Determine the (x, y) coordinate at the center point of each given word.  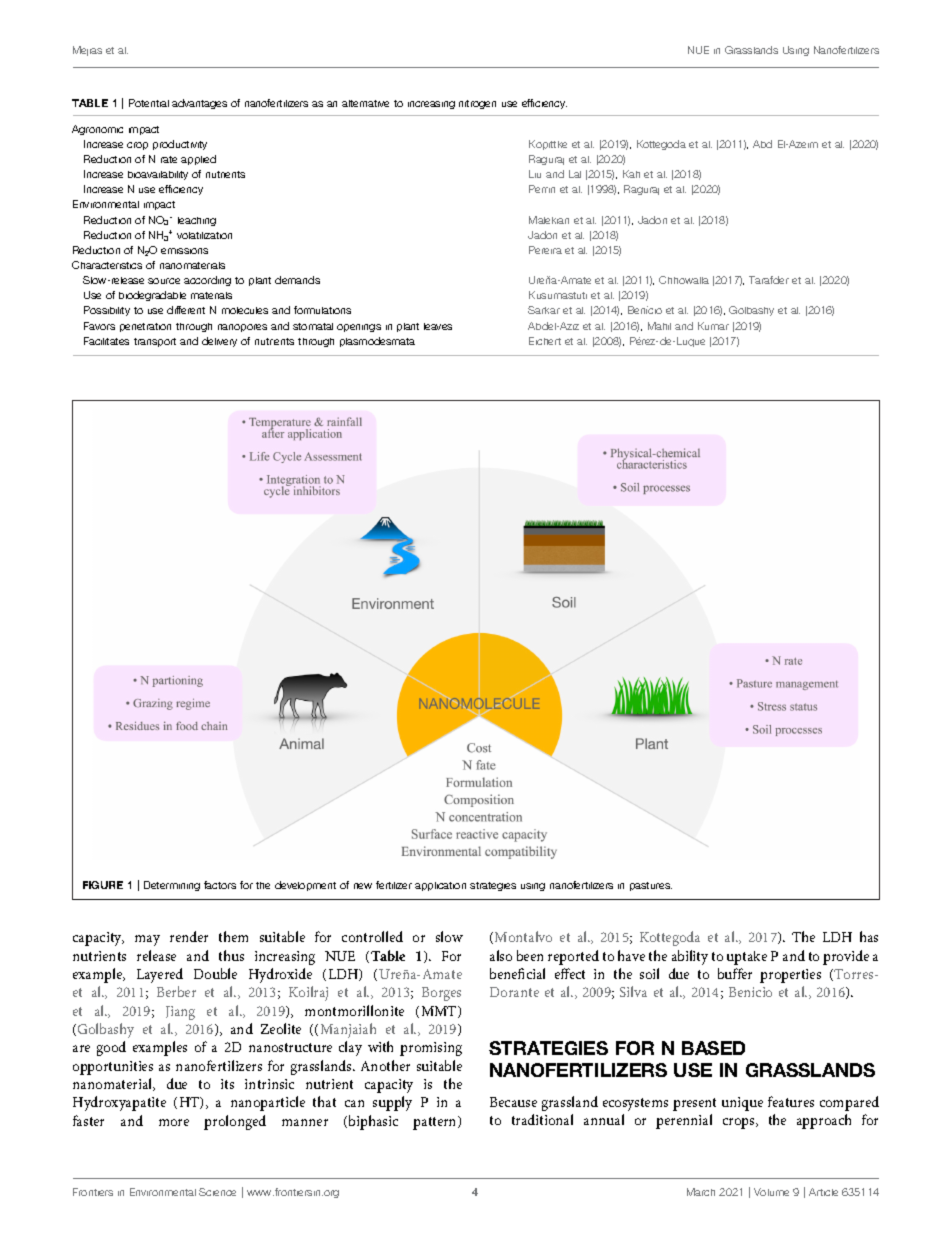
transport (155, 342)
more (174, 1122)
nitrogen (477, 104)
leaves (438, 326)
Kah (631, 174)
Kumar (713, 326)
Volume (771, 1192)
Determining (172, 886)
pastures (651, 886)
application (440, 886)
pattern (436, 1123)
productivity (180, 145)
